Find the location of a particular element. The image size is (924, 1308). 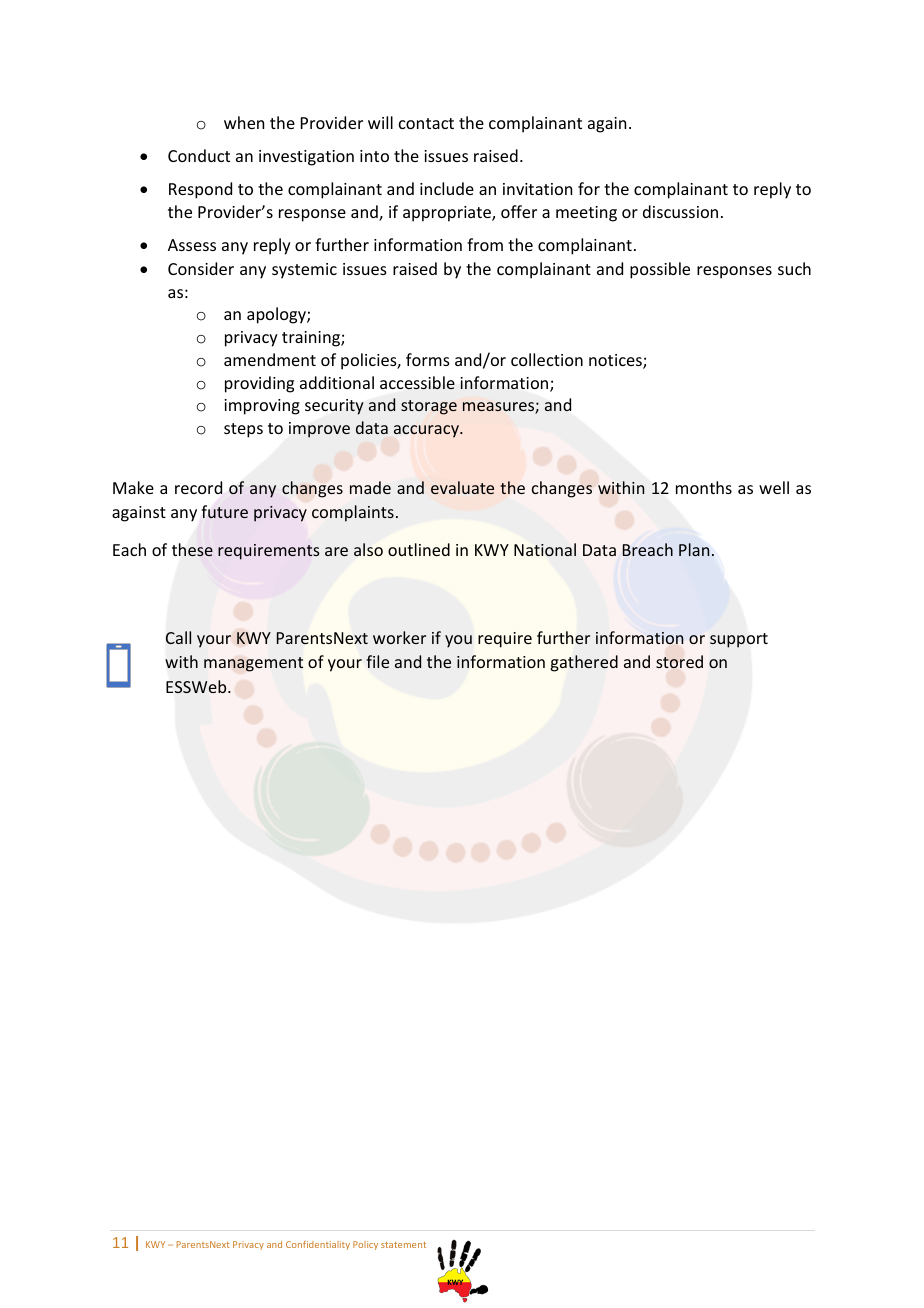

management is located at coordinates (253, 664).
